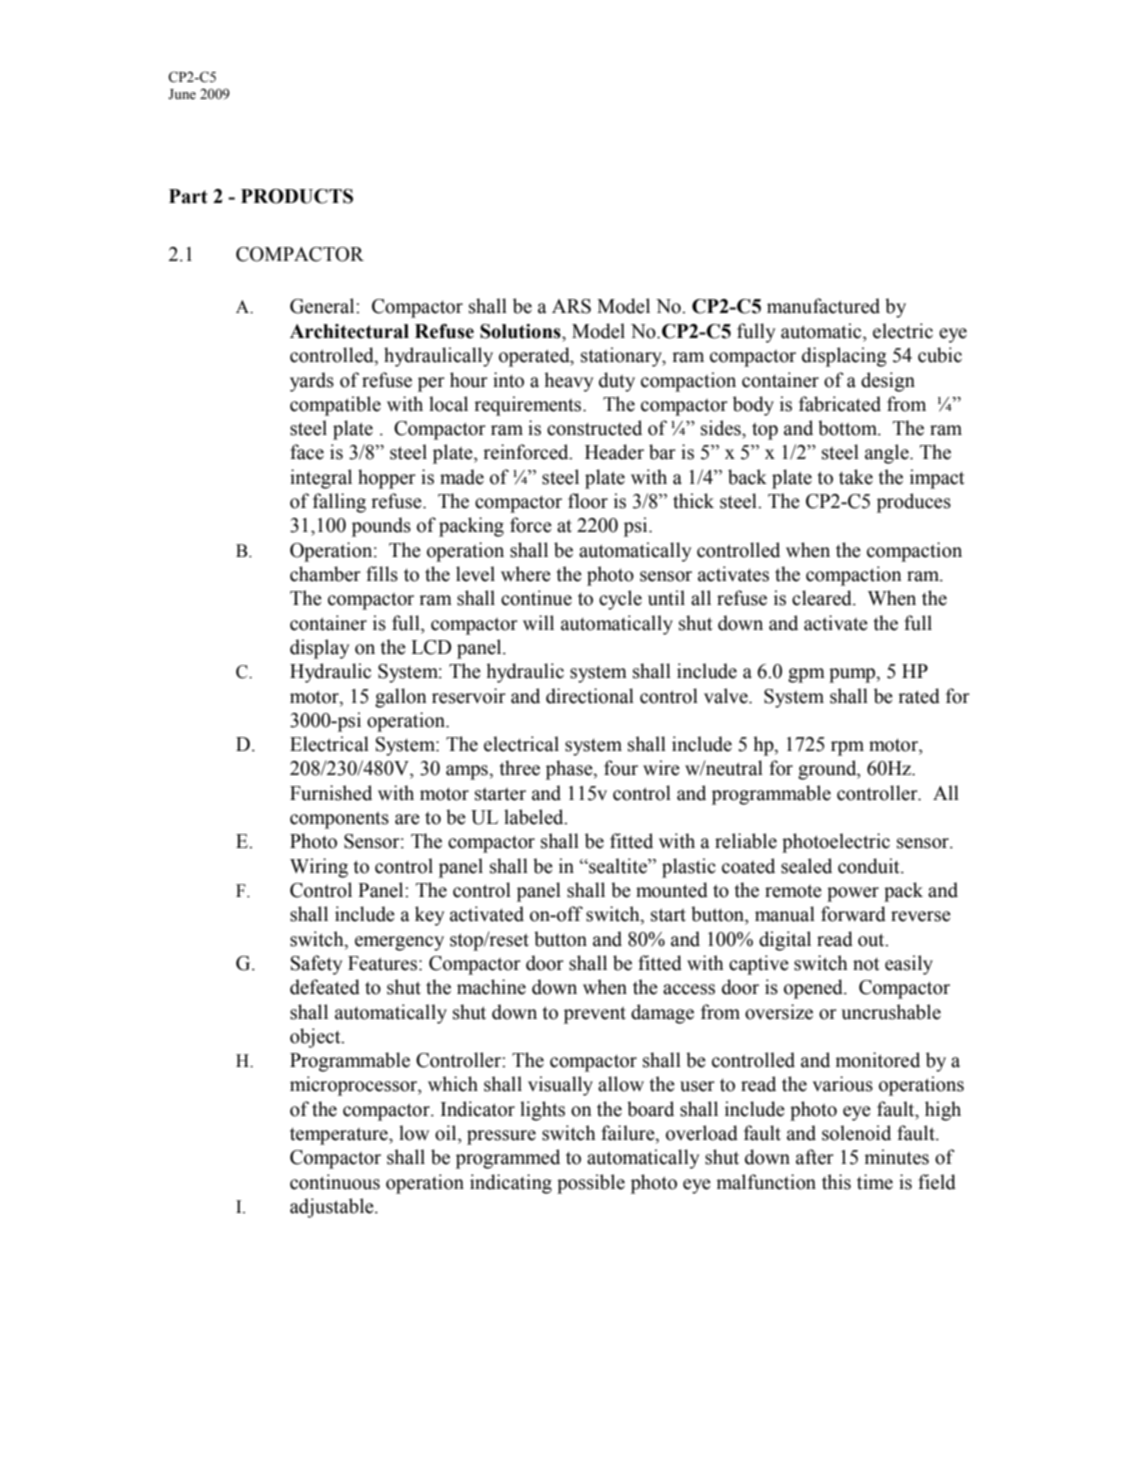 This image has height=1481, width=1145. I want to click on continuous, so click(335, 1182).
